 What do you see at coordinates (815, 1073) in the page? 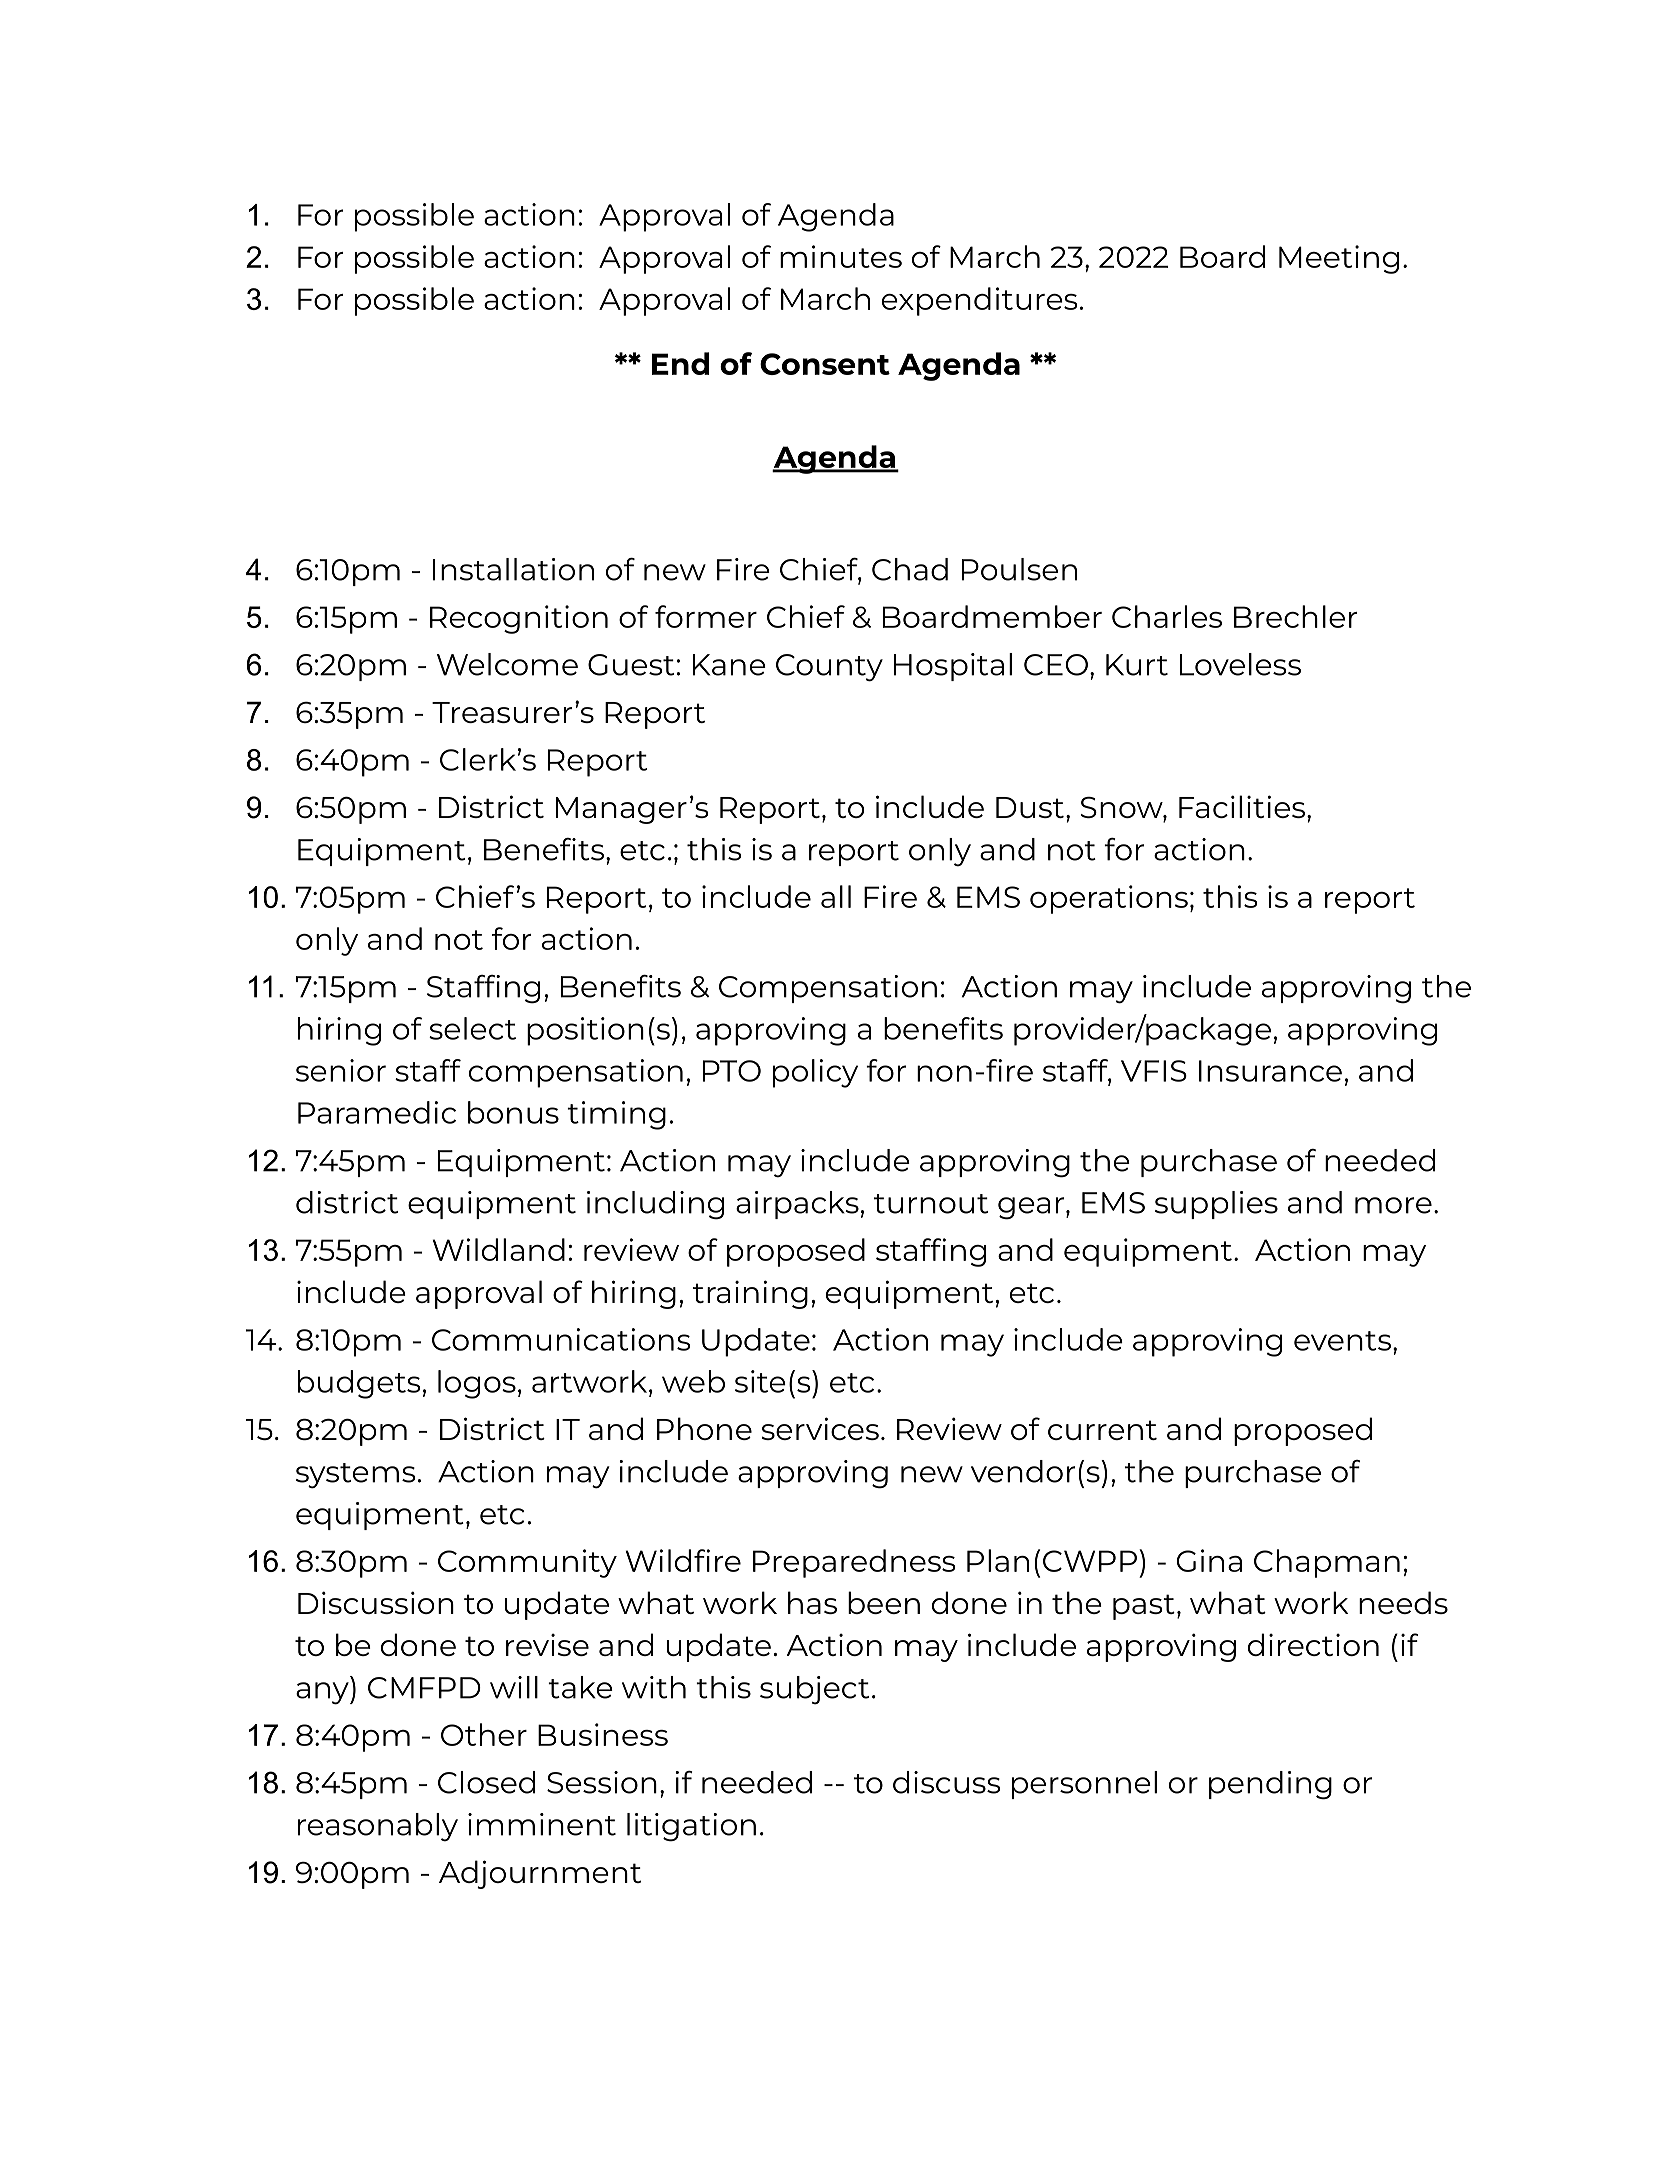
I see `policy` at bounding box center [815, 1073].
